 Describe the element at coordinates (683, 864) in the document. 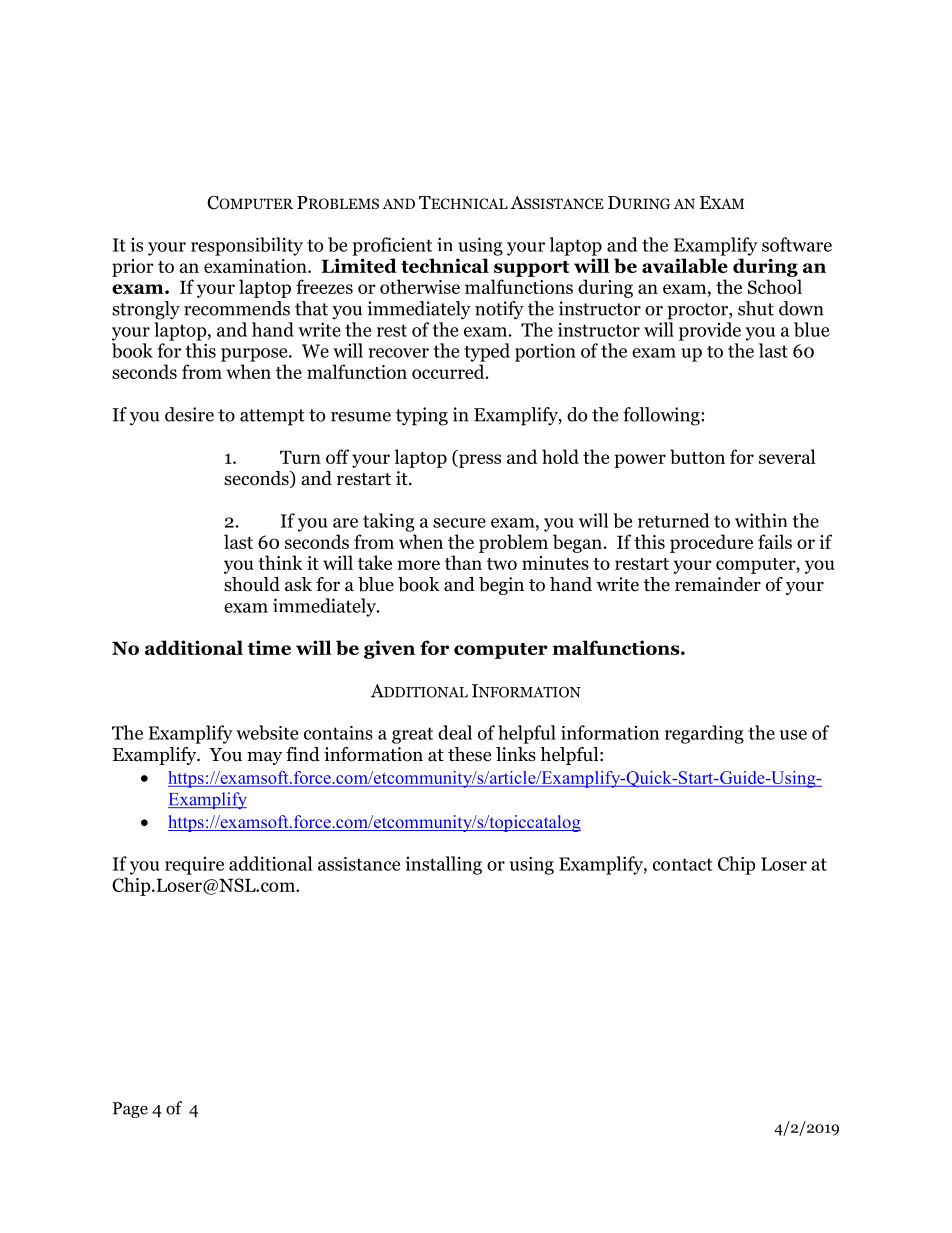

I see `contact` at that location.
